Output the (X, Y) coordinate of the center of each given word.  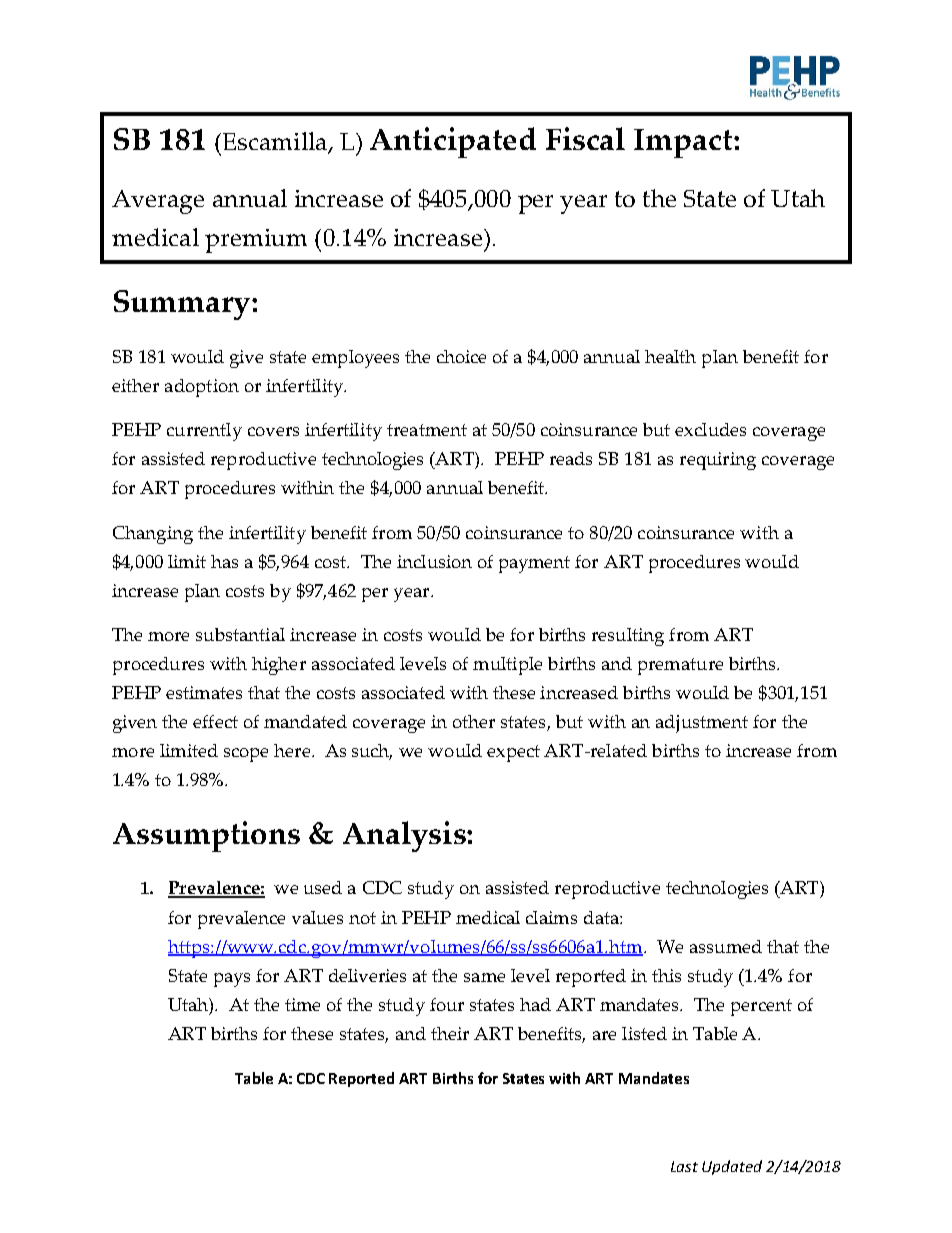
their (450, 1033)
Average (158, 202)
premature (680, 666)
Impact (684, 143)
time (302, 1004)
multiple (507, 666)
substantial (240, 634)
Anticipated (453, 142)
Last (684, 1166)
